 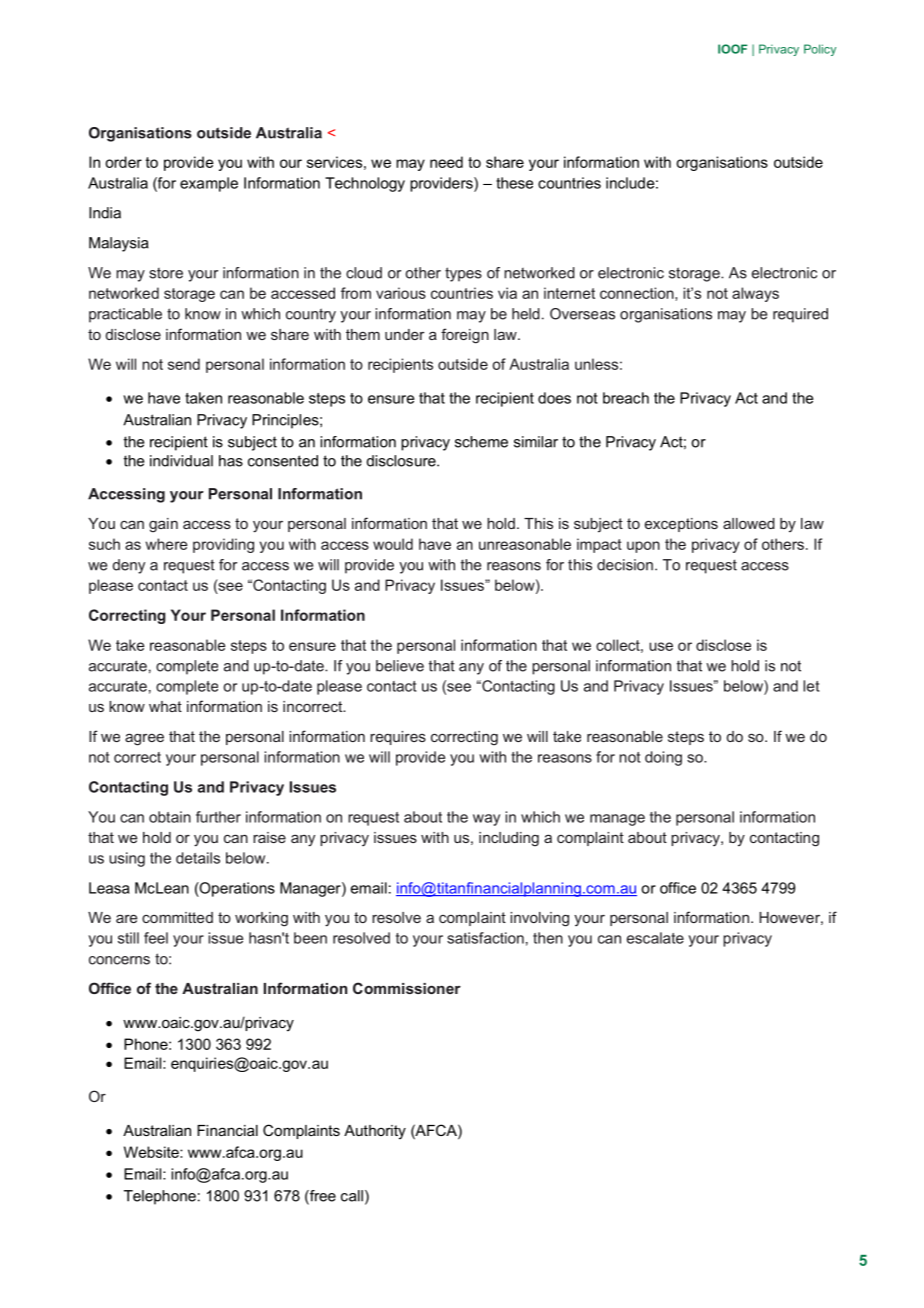 I want to click on need, so click(x=446, y=162).
